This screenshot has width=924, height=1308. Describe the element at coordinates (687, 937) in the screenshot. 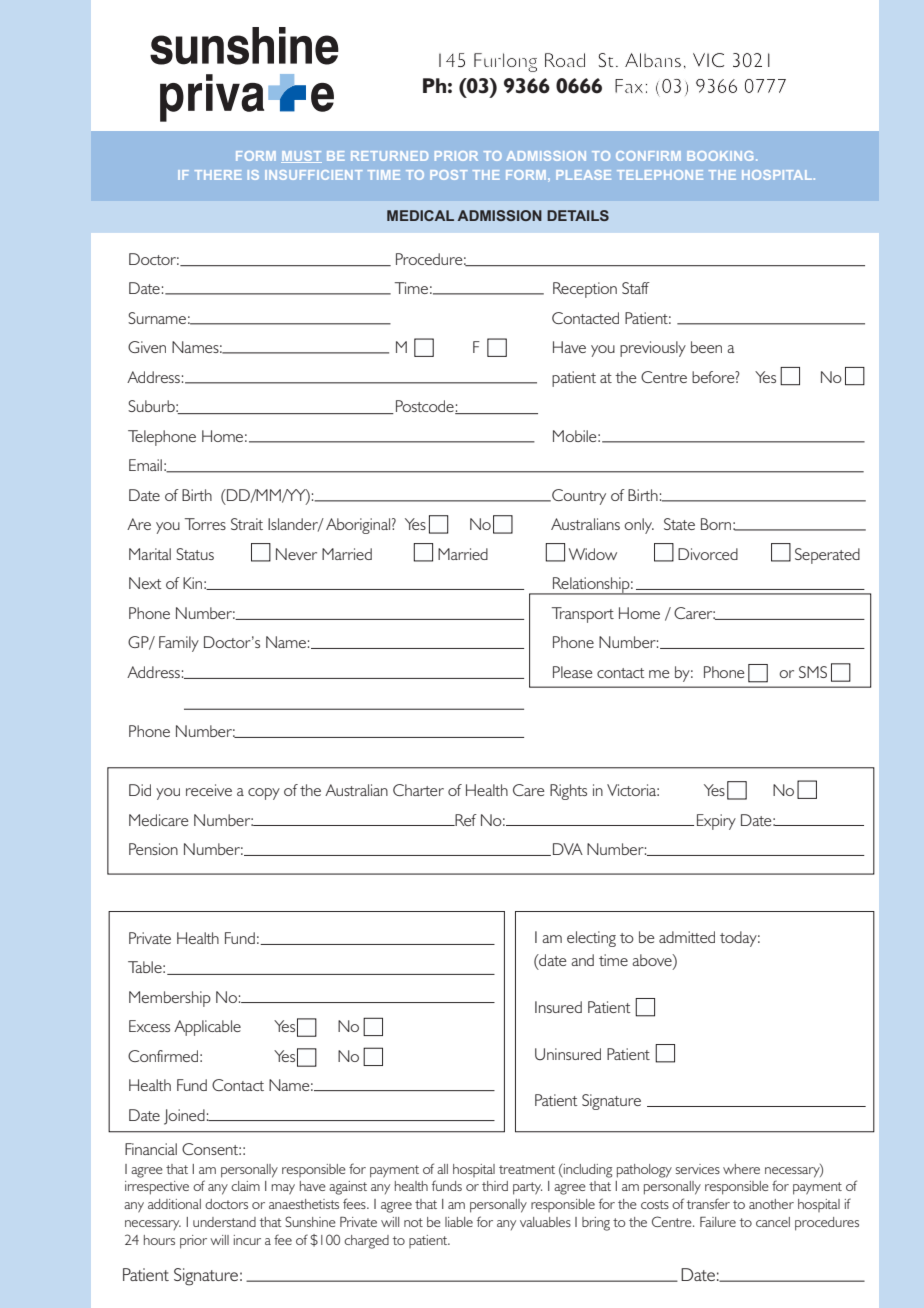

I see `admitted` at that location.
